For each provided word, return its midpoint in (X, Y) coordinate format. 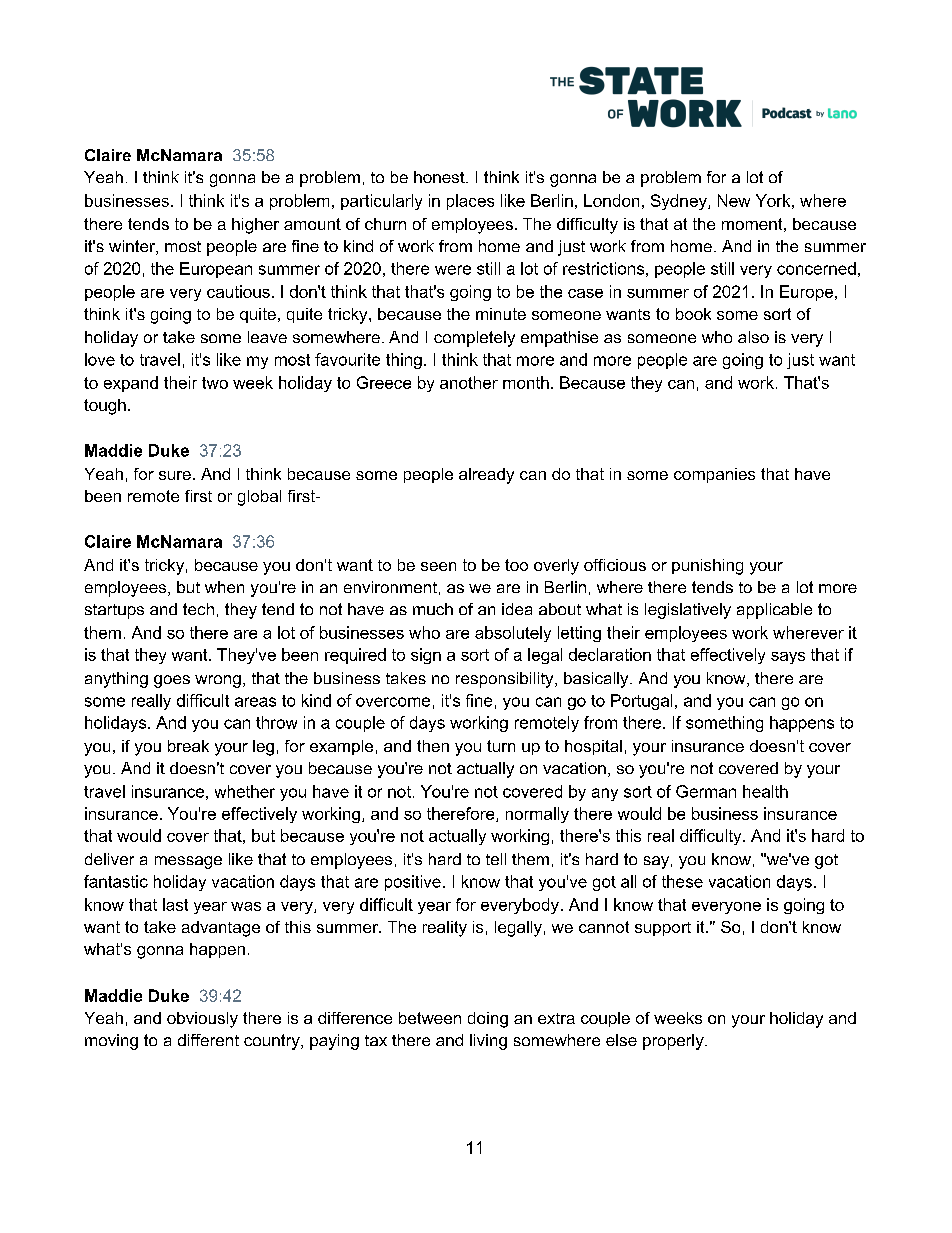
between (430, 1018)
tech (198, 609)
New (734, 200)
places (470, 202)
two (215, 383)
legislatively (688, 611)
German (706, 791)
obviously (202, 1020)
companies (714, 475)
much (433, 609)
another (469, 382)
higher (255, 226)
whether (245, 791)
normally (537, 815)
